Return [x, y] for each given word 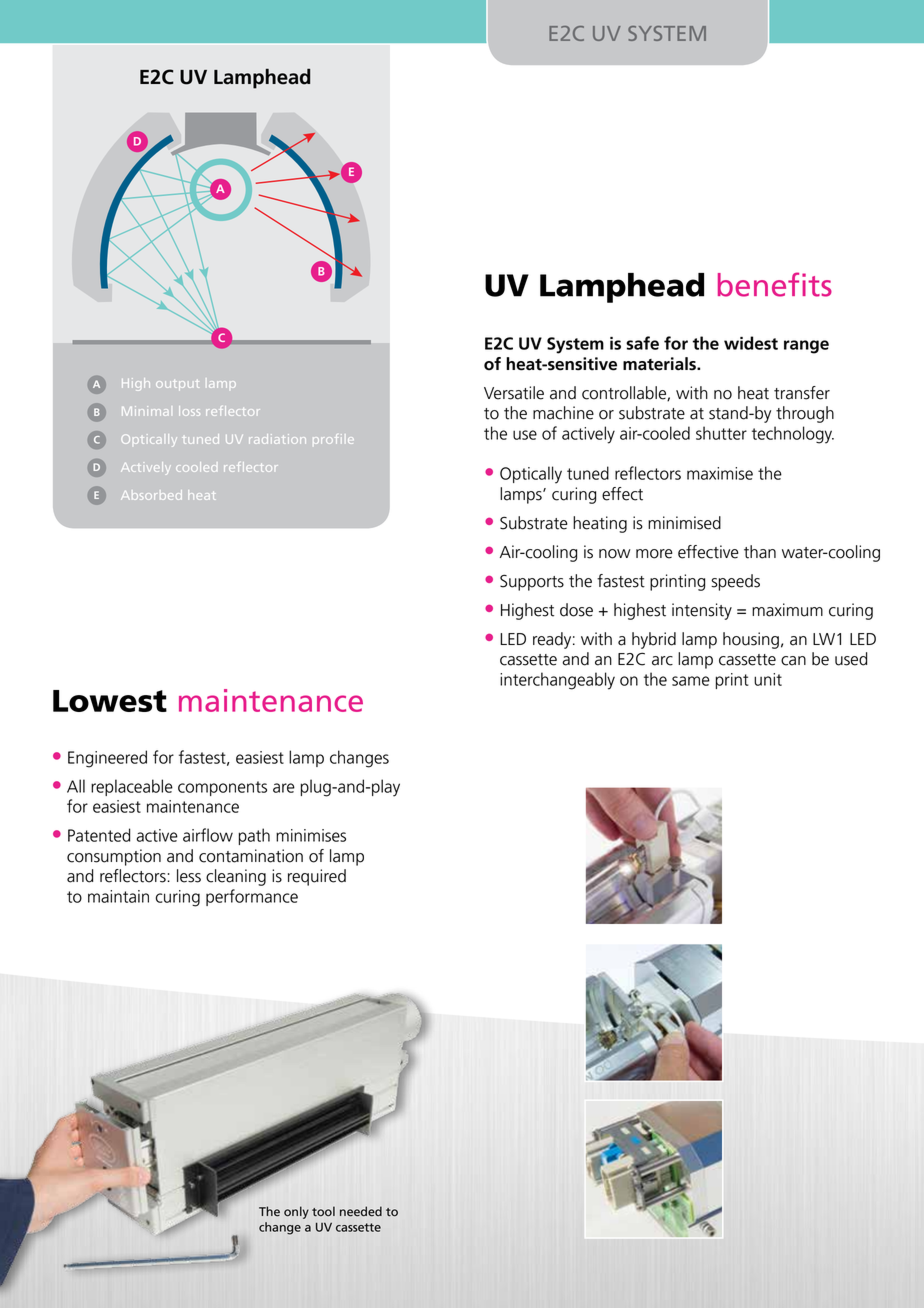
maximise [720, 473]
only [296, 1212]
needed [361, 1211]
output [177, 385]
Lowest [110, 701]
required [317, 877]
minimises [311, 835]
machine [563, 413]
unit [768, 679]
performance [252, 897]
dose [576, 610]
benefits [775, 284]
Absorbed [151, 495]
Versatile [514, 393]
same [691, 681]
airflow [208, 835]
